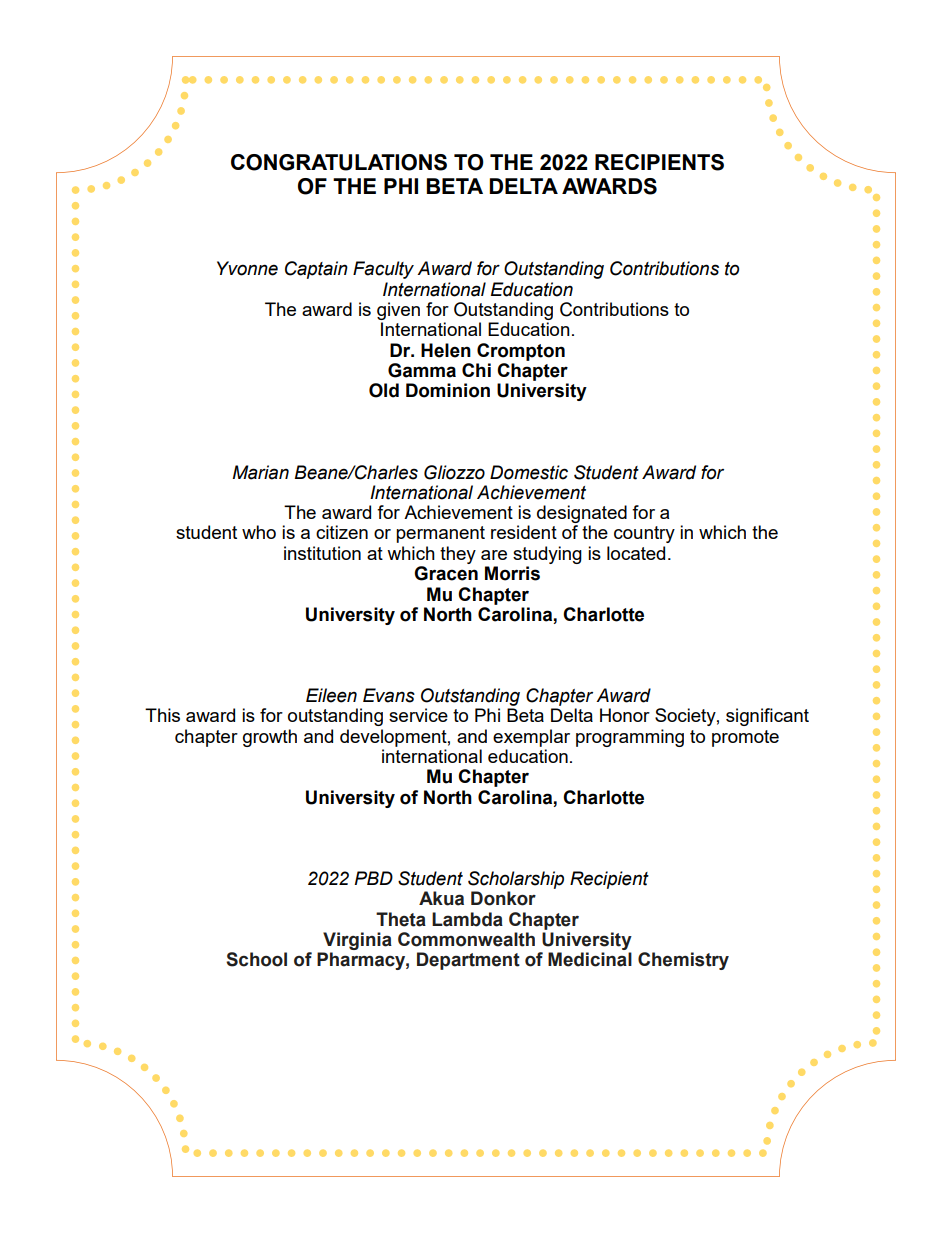 The image size is (952, 1233). Describe the element at coordinates (466, 939) in the screenshot. I see `Commonwealth` at that location.
